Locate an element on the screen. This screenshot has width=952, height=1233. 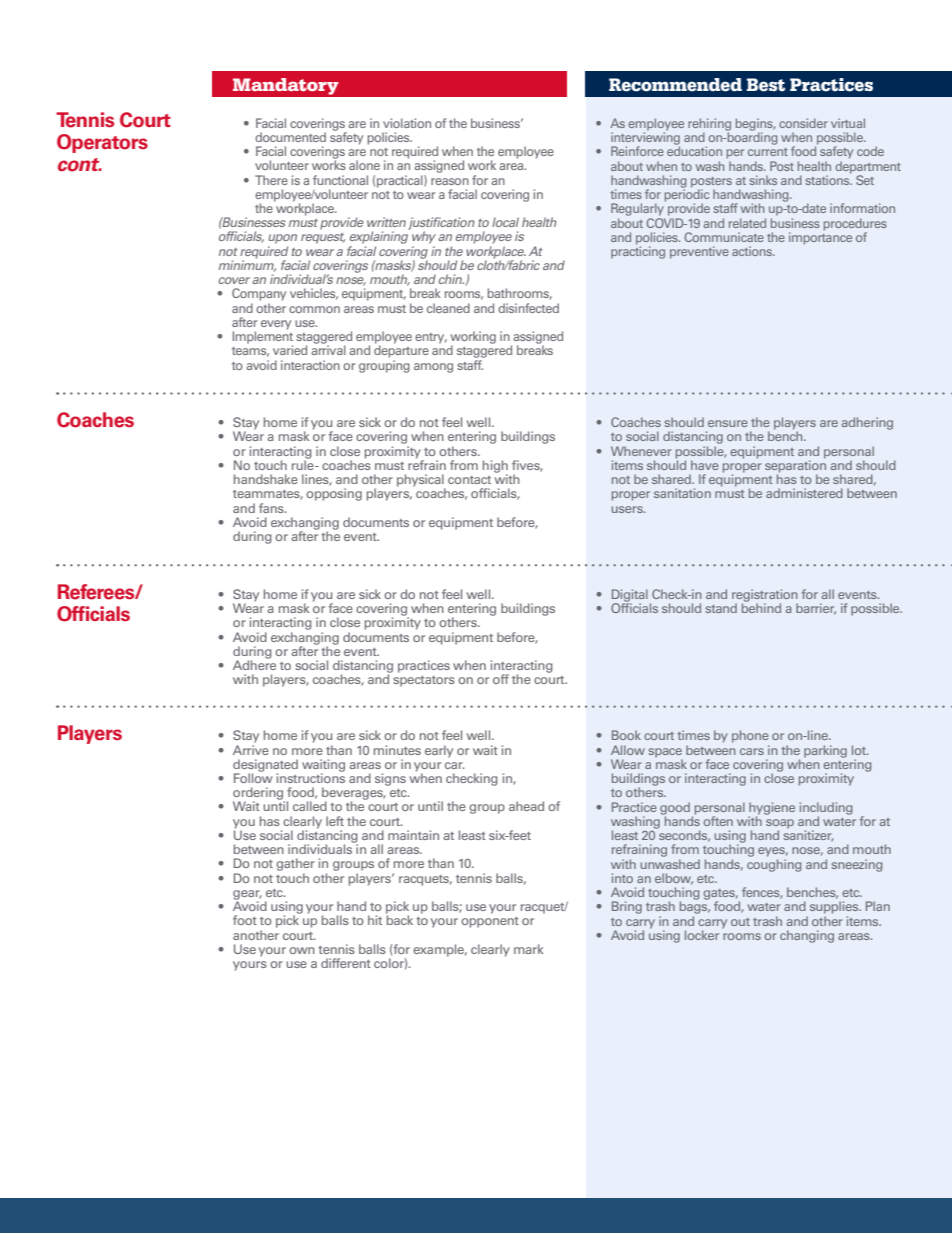
administered is located at coordinates (804, 493).
